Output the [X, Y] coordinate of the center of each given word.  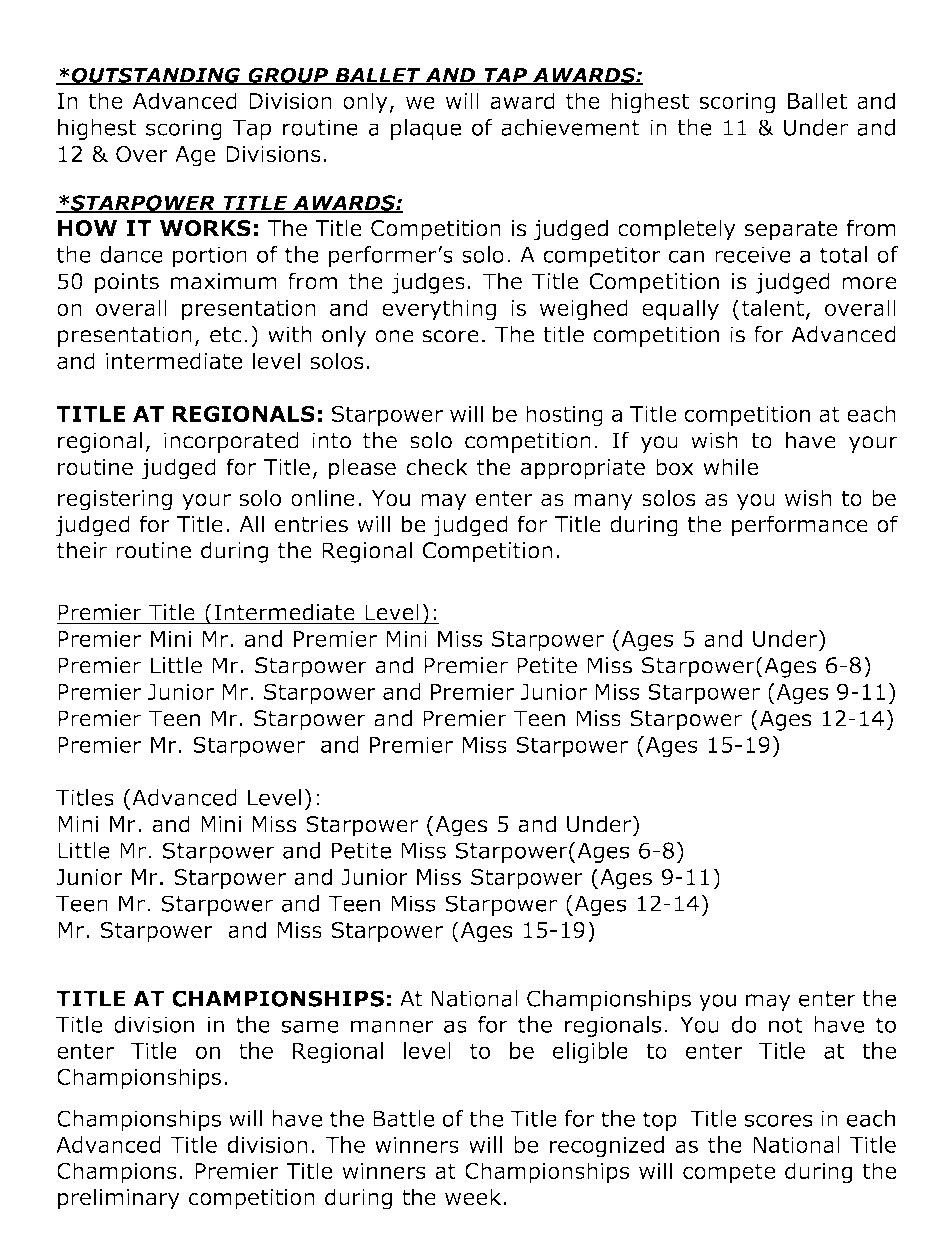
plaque [426, 129]
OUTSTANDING [156, 76]
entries [311, 524]
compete [729, 1173]
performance [800, 526]
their [82, 550]
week [474, 1197]
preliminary [119, 1199]
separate [791, 231]
